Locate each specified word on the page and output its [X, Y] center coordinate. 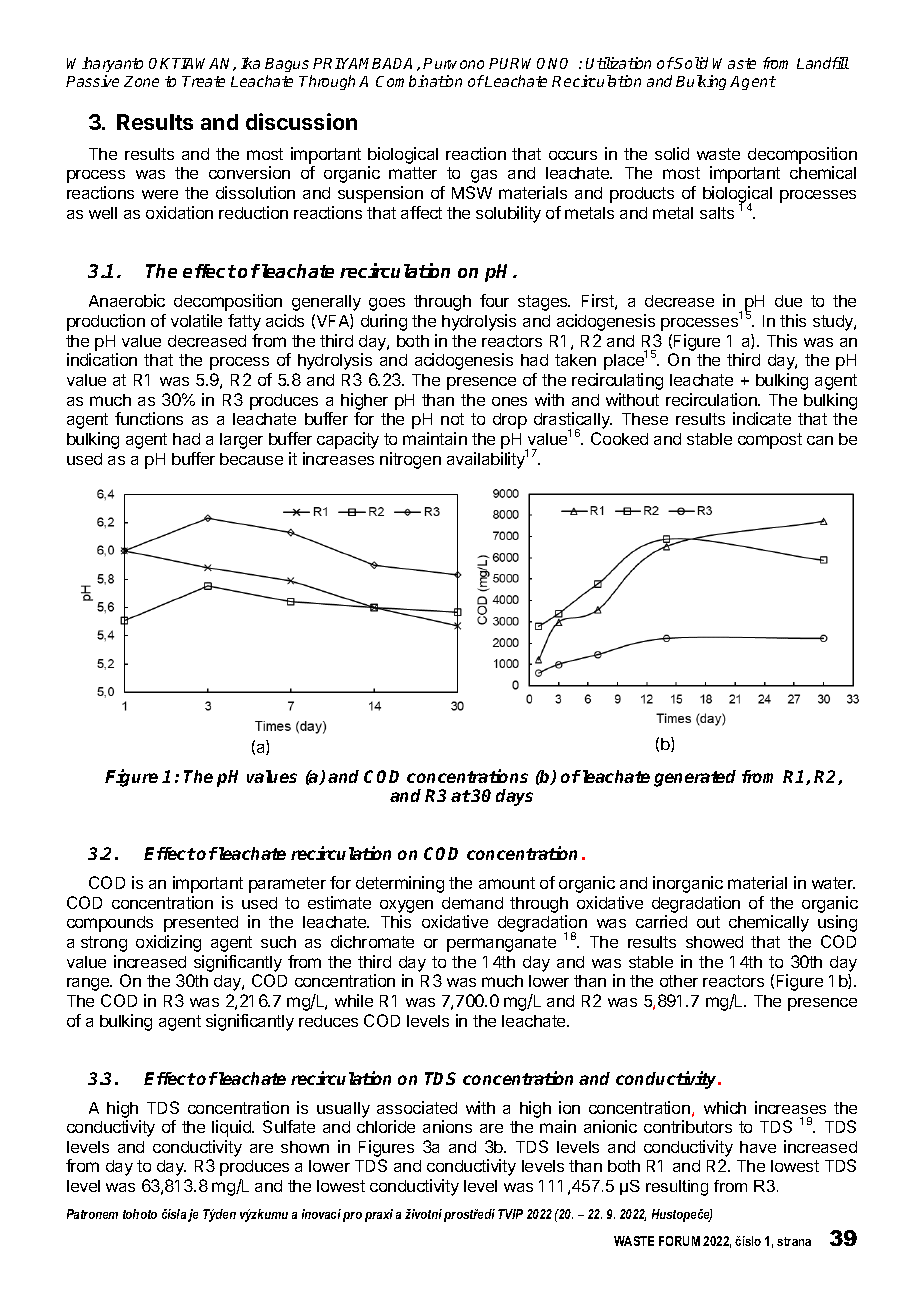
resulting [677, 1188]
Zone [141, 81]
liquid [232, 1128]
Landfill [823, 63]
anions [447, 1126]
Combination [419, 81]
